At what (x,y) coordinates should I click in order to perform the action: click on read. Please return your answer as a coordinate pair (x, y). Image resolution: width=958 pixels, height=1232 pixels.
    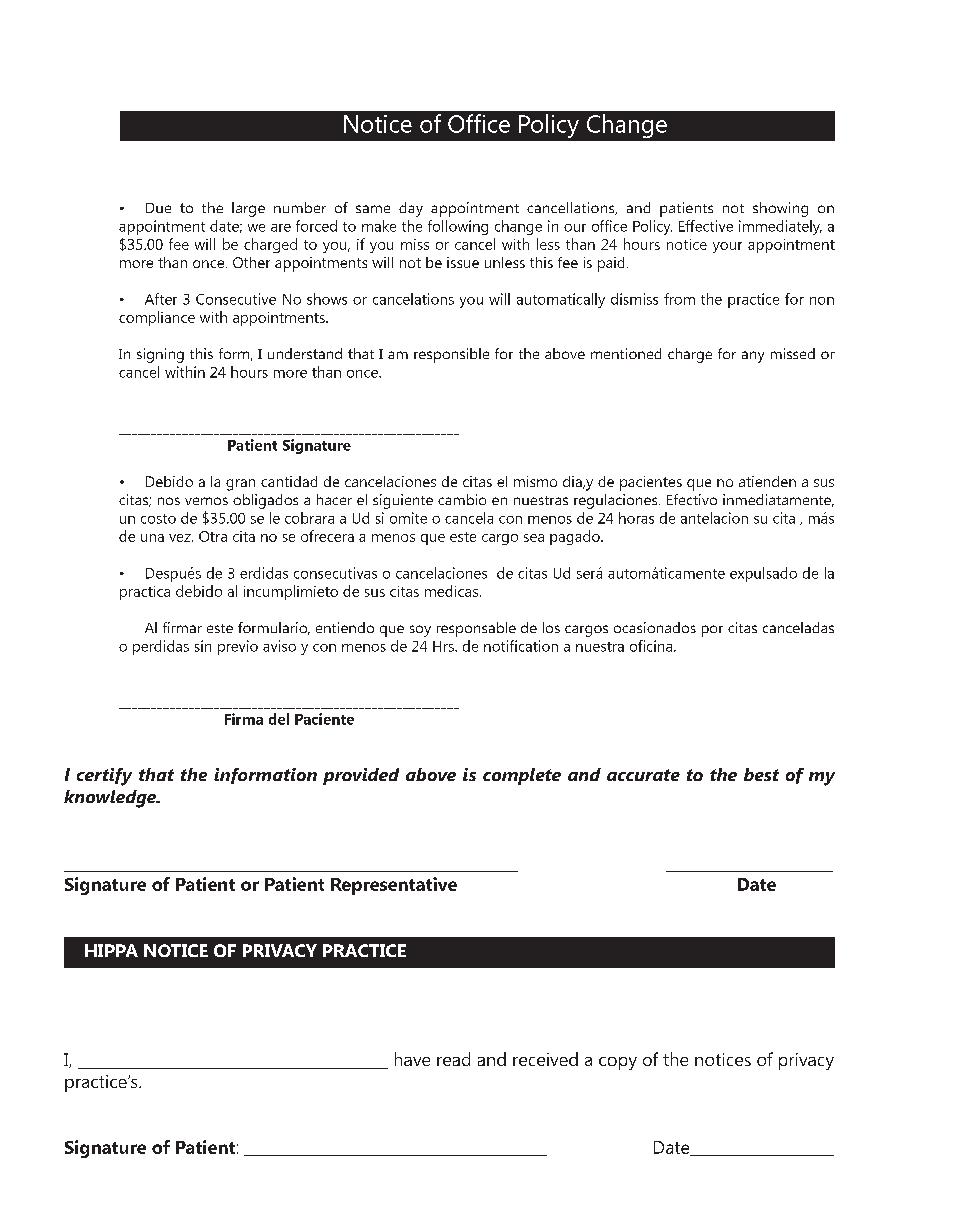
    Looking at the image, I should click on (453, 1059).
